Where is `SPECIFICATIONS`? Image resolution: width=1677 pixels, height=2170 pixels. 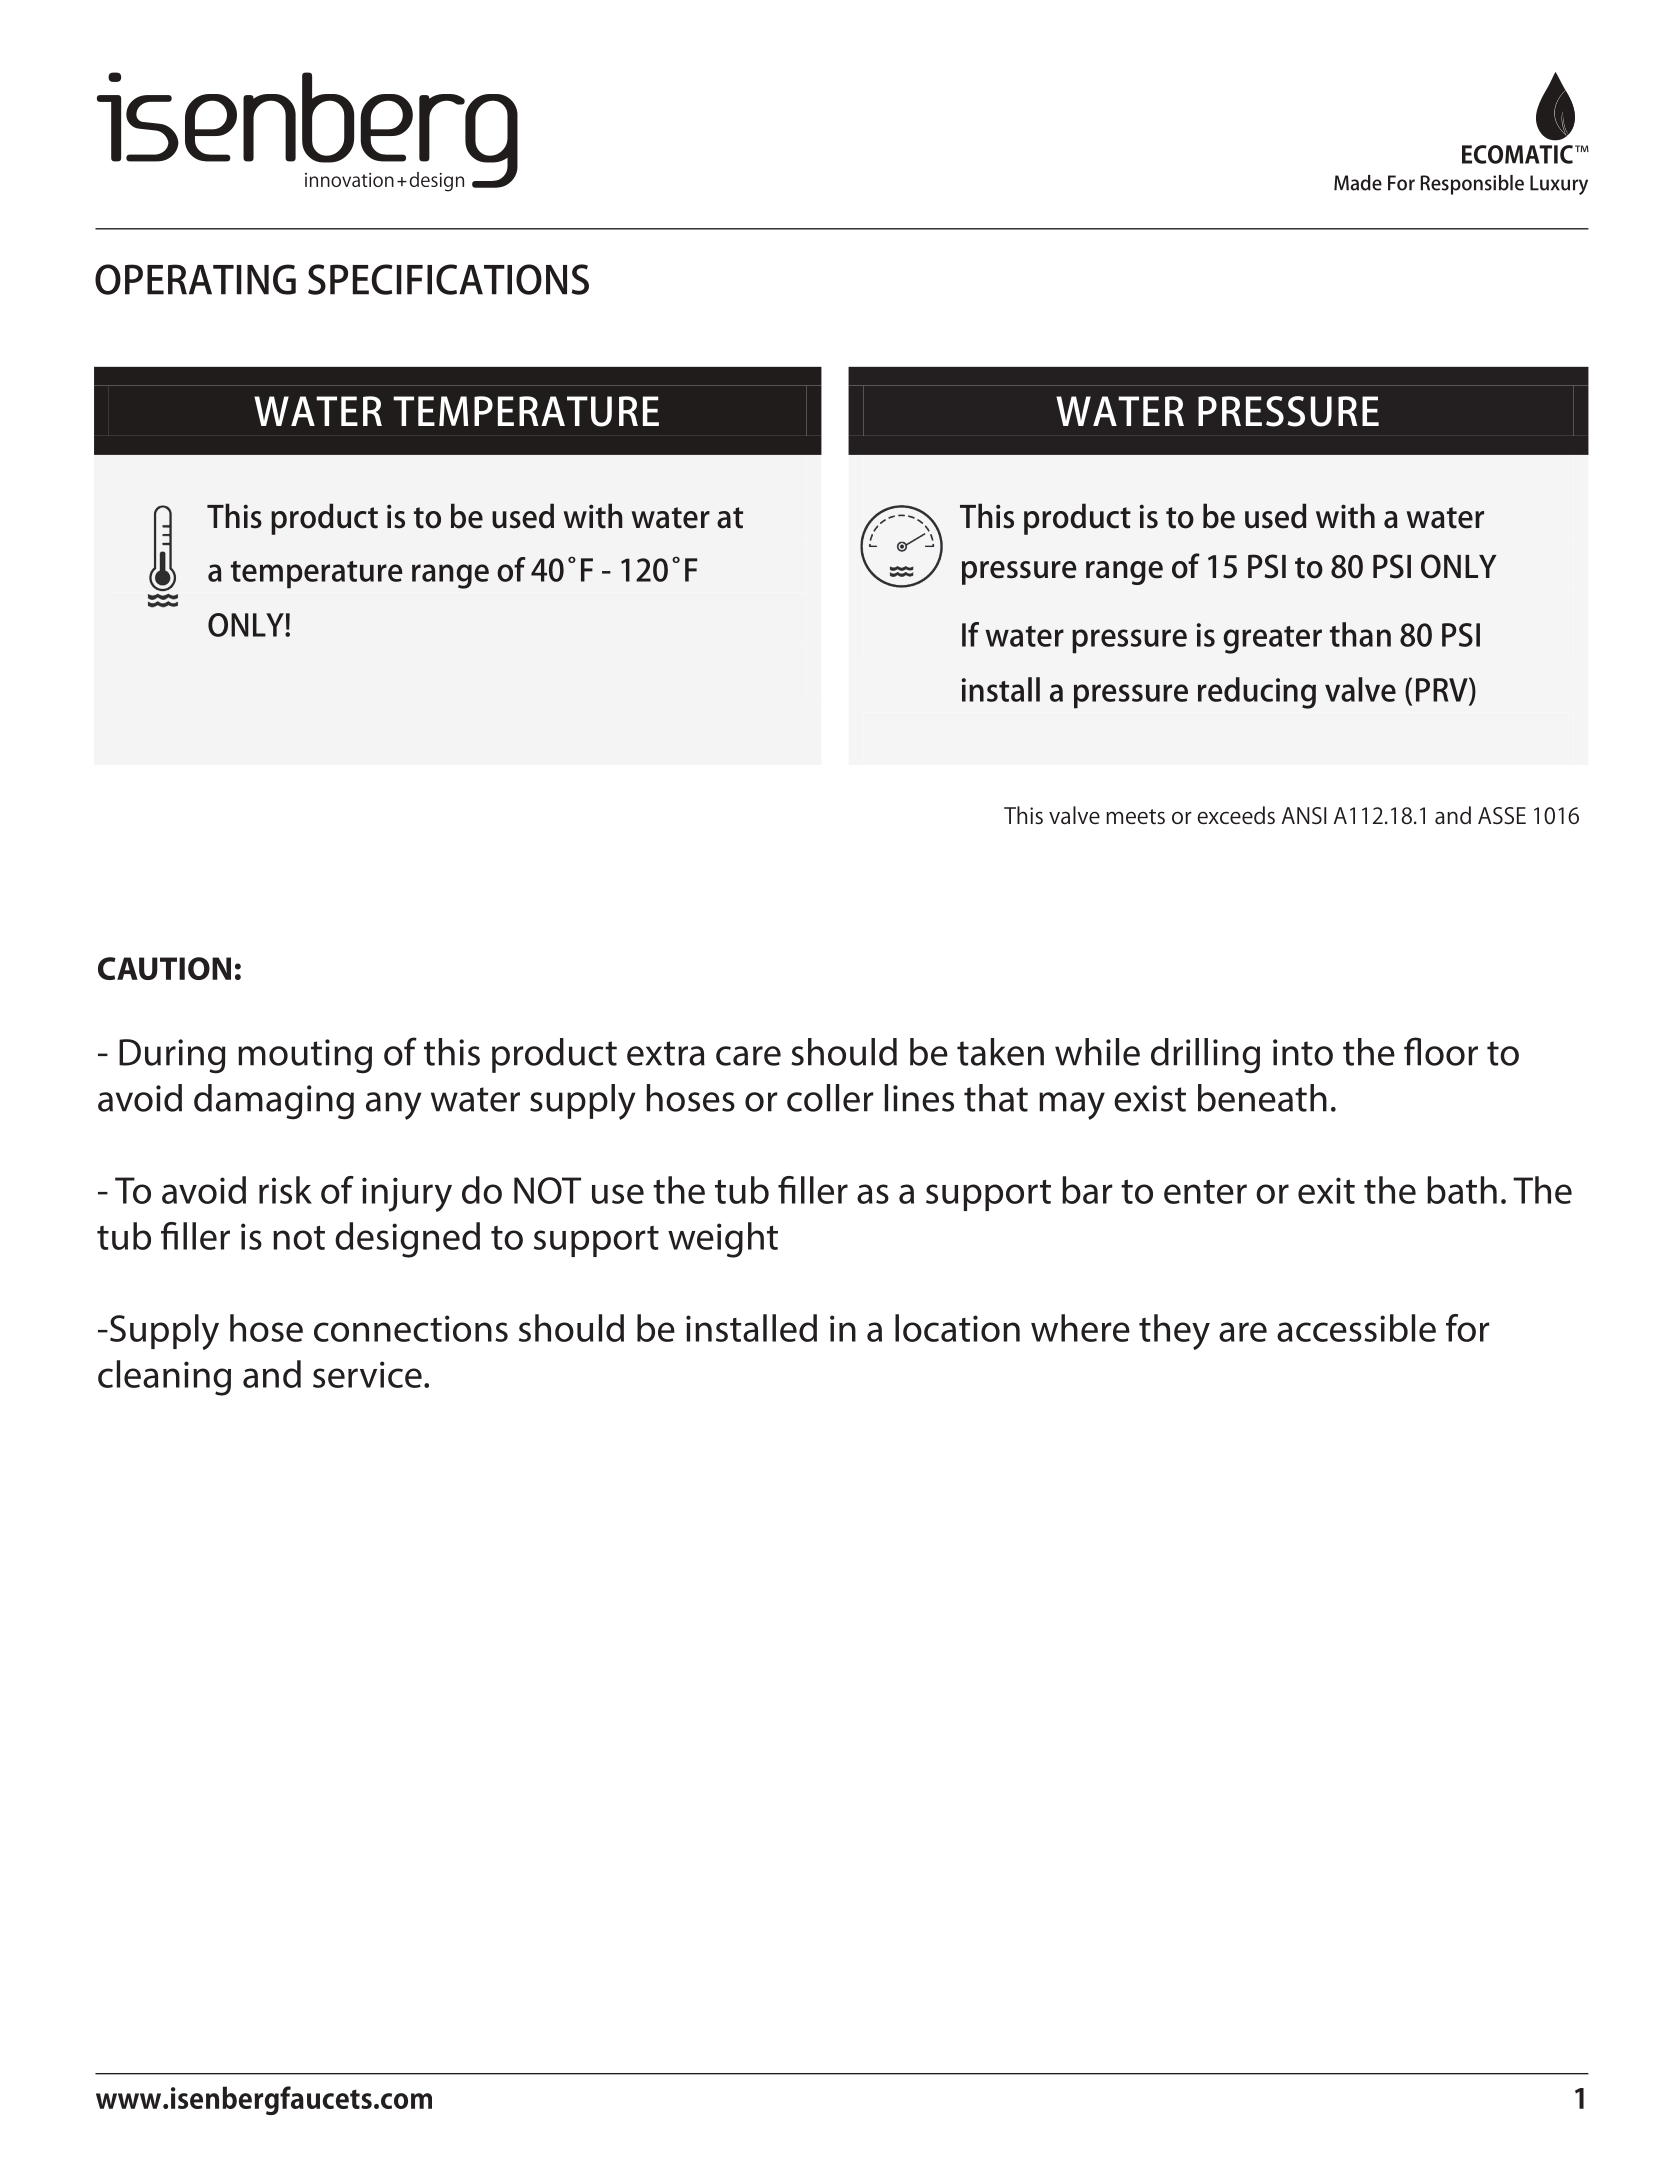
SPECIFICATIONS is located at coordinates (448, 279).
